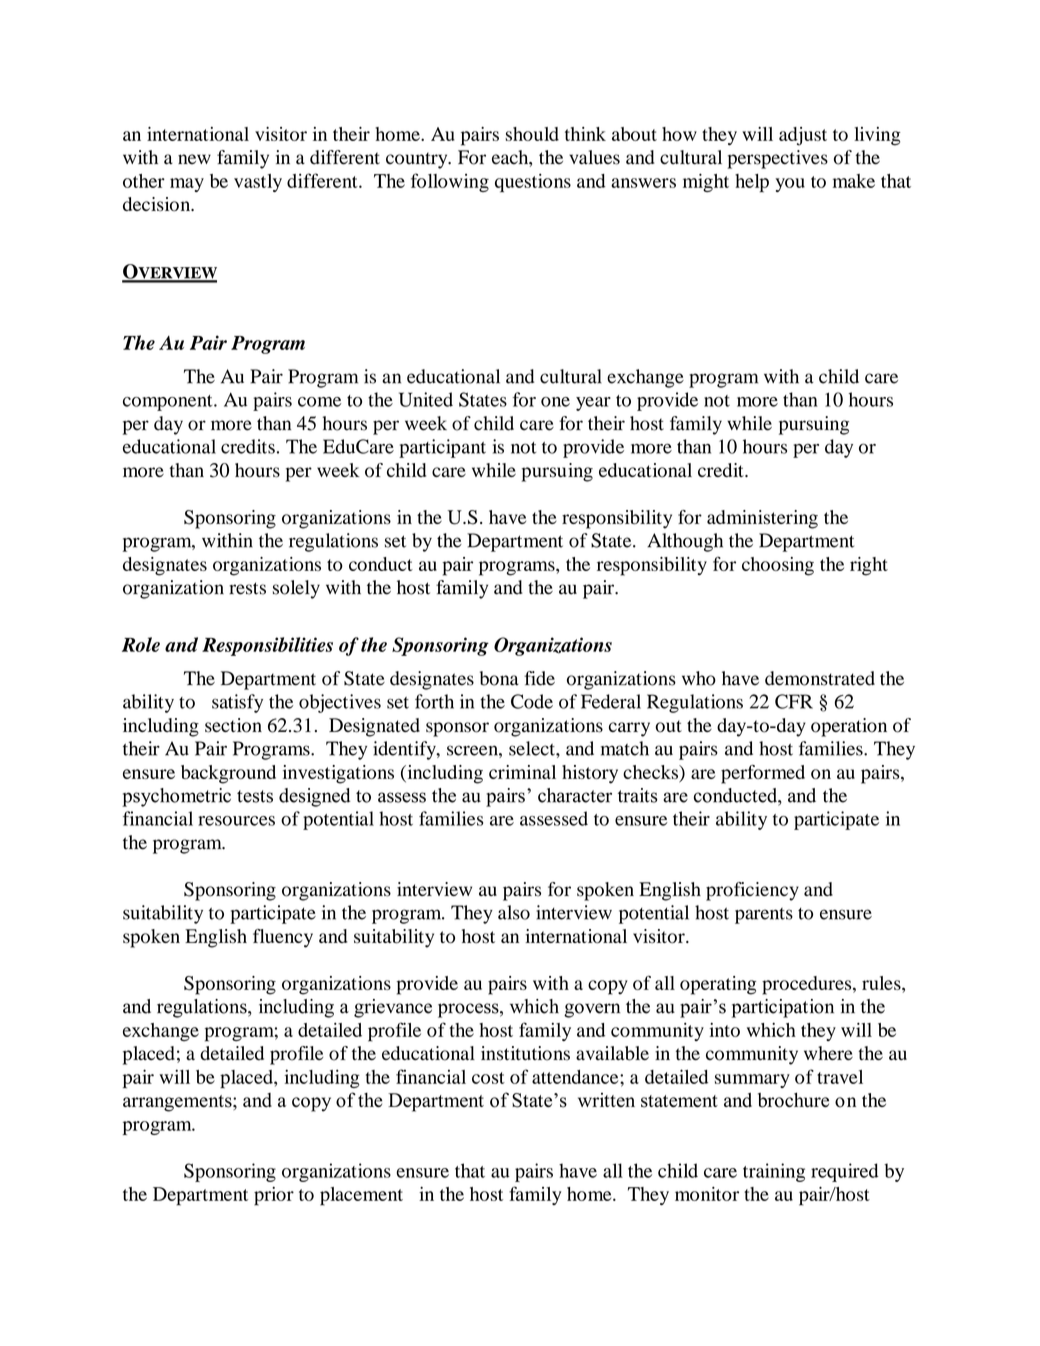 The width and height of the screenshot is (1040, 1346). Describe the element at coordinates (194, 159) in the screenshot. I see `new` at that location.
